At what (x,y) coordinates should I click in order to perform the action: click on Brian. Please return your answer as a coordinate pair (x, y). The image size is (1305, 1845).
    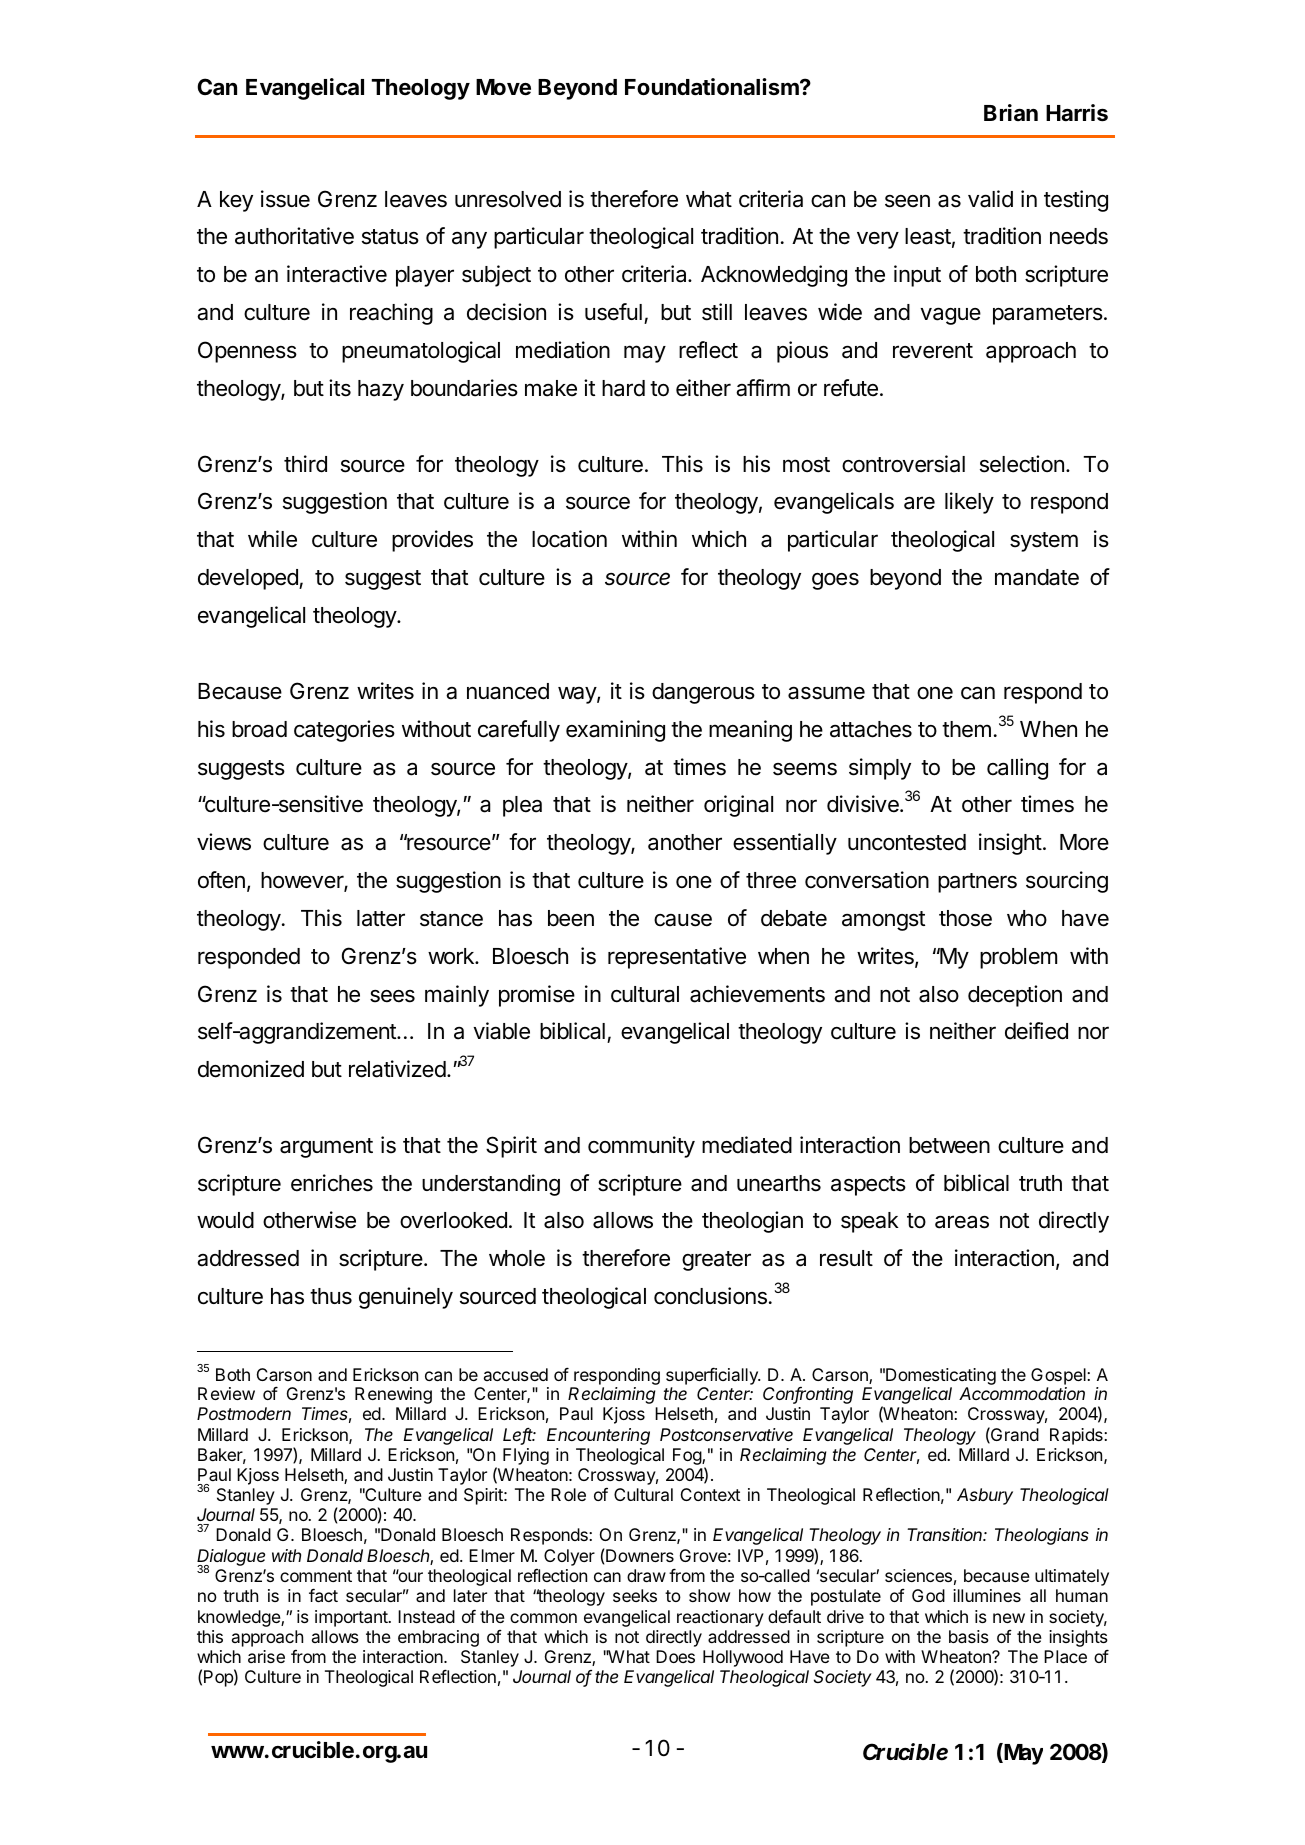
    Looking at the image, I should click on (1011, 112).
